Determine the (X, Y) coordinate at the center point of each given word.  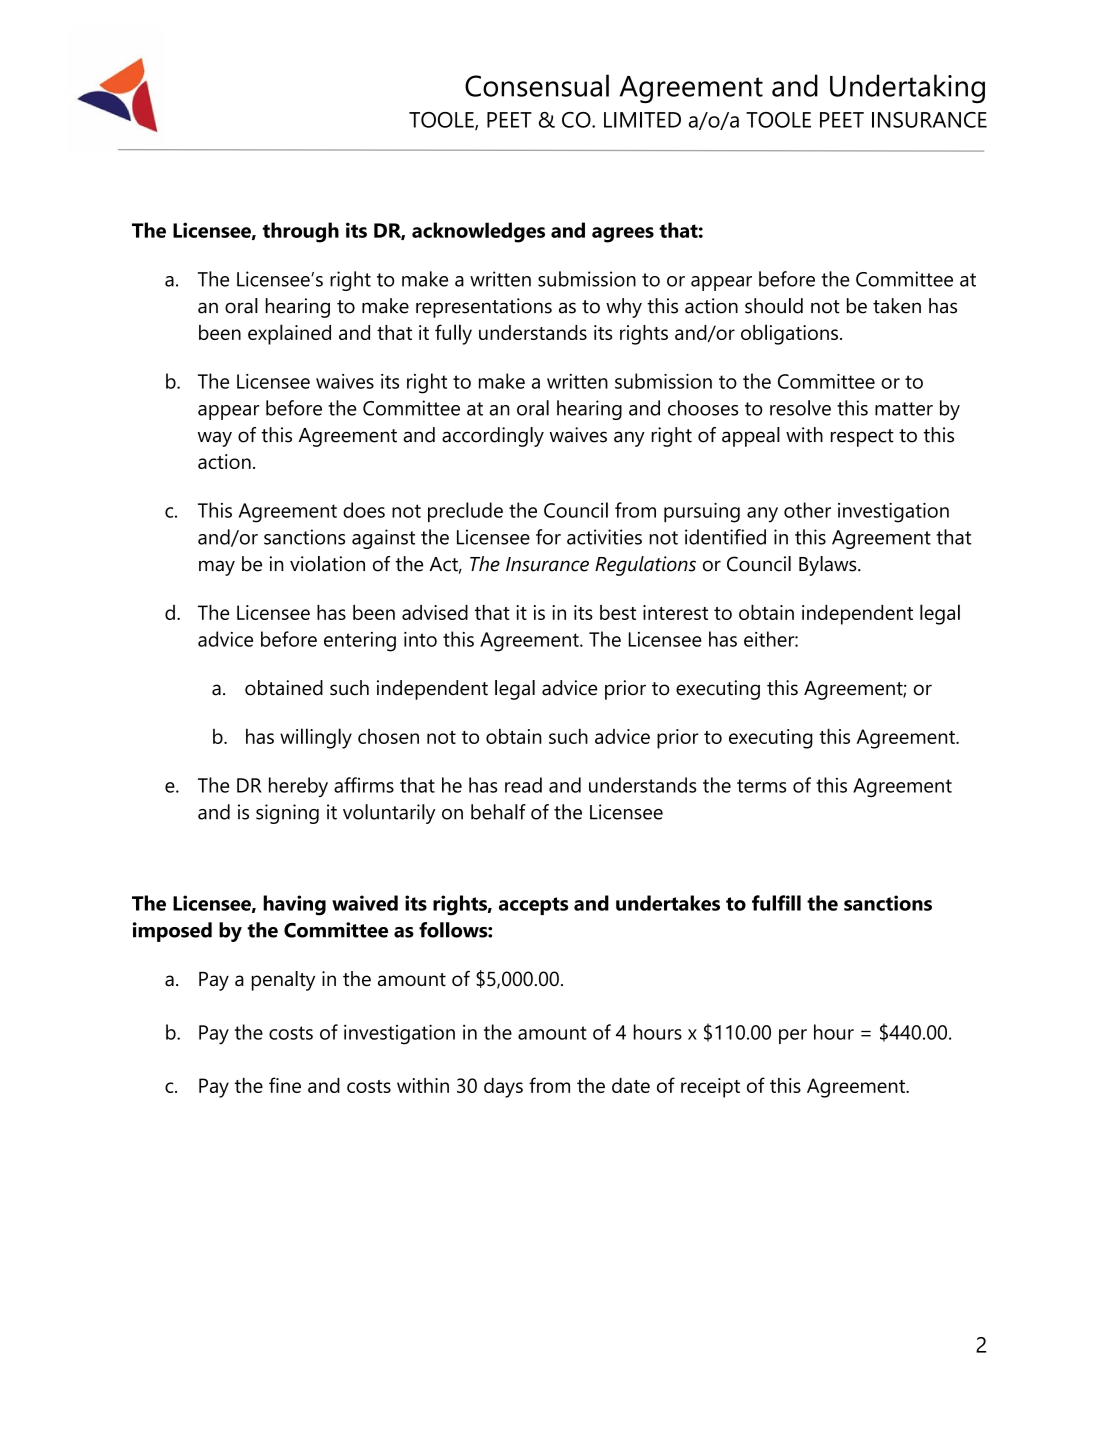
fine (285, 1085)
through (301, 232)
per (793, 1036)
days (503, 1088)
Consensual (537, 85)
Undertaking (907, 88)
